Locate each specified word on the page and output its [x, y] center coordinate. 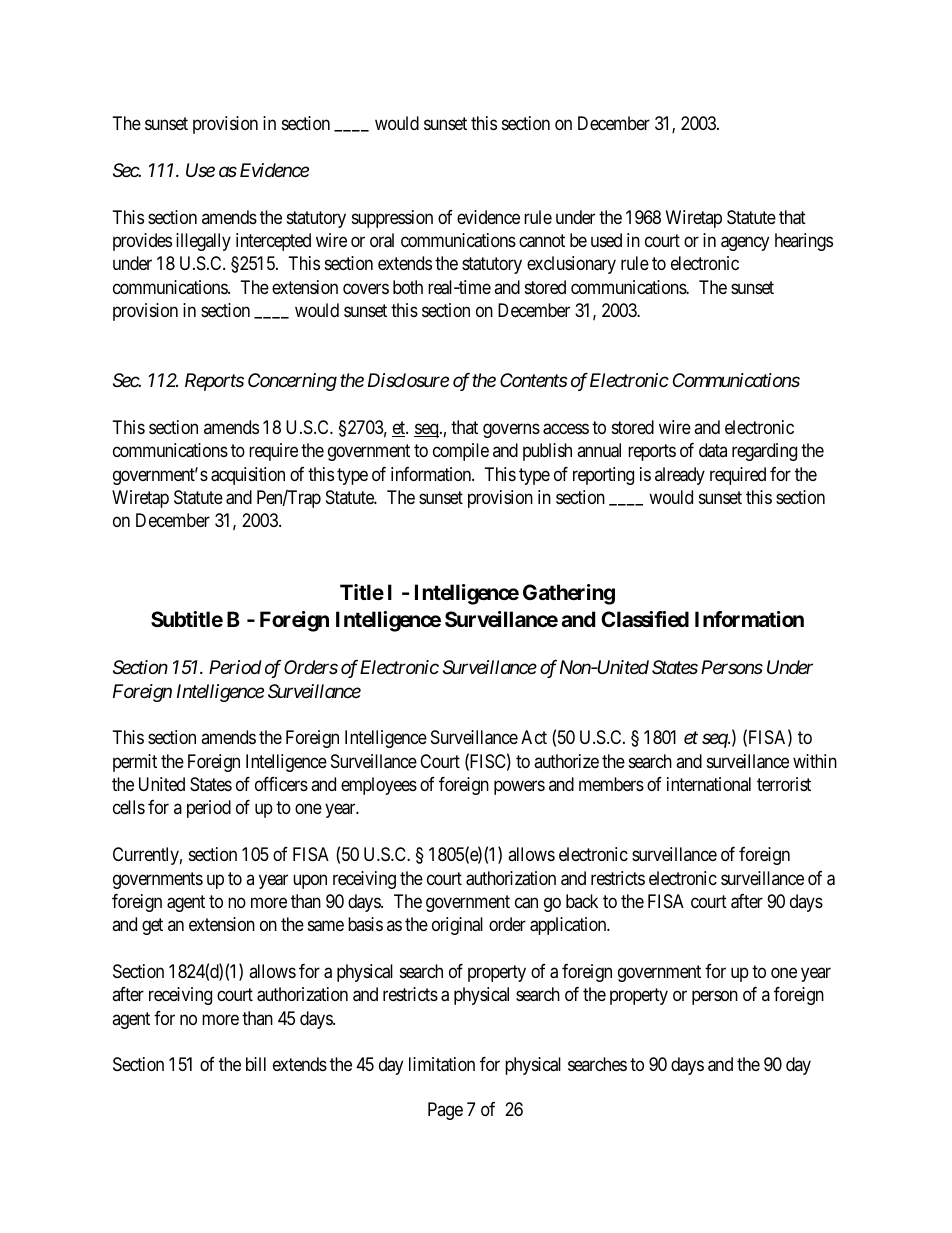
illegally [203, 242]
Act [534, 737]
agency [745, 243]
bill [256, 1064]
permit [135, 763]
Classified [645, 619]
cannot [542, 241]
